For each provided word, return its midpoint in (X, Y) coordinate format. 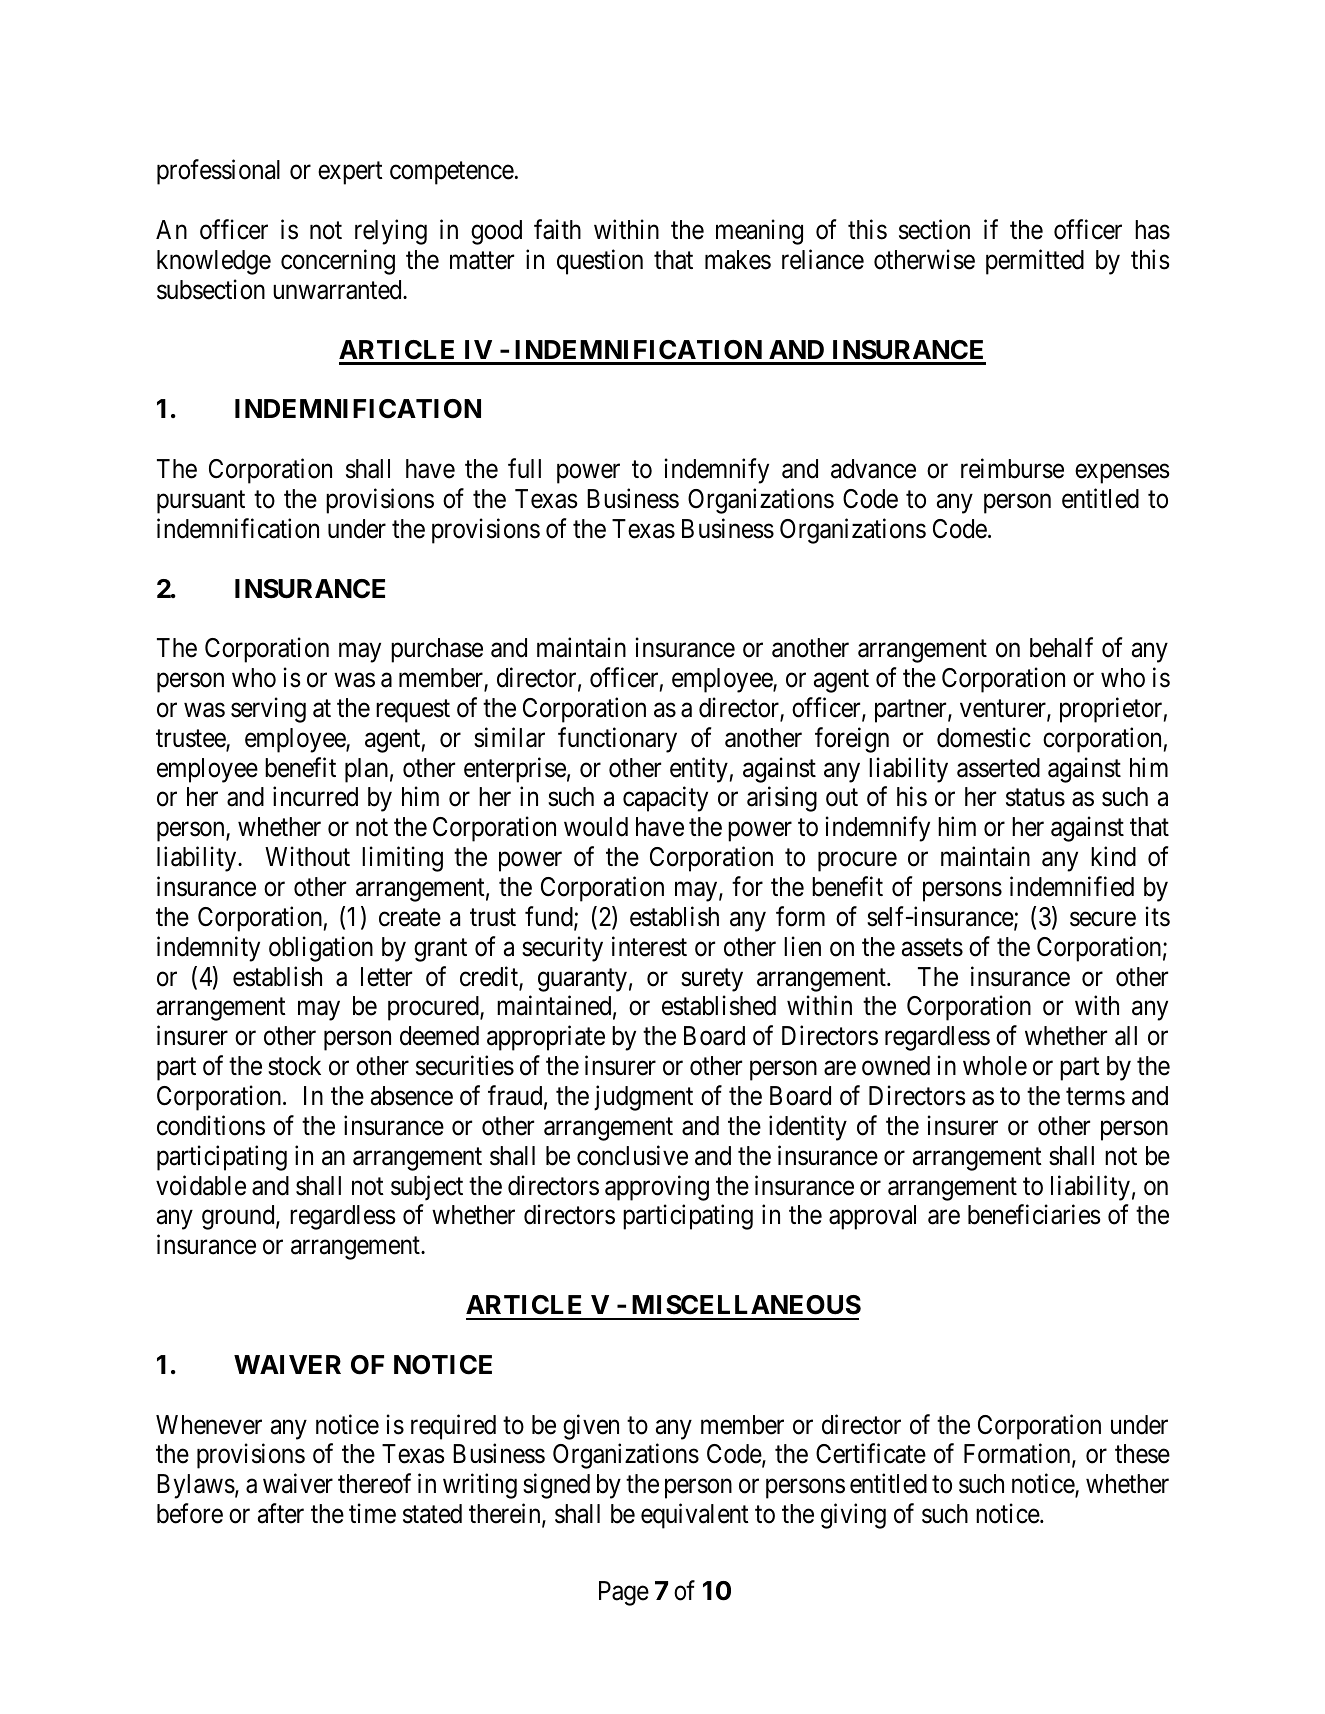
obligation (321, 949)
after (281, 1513)
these (1142, 1454)
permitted (1035, 262)
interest (649, 946)
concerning (338, 262)
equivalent (695, 1516)
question (600, 262)
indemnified (1072, 886)
